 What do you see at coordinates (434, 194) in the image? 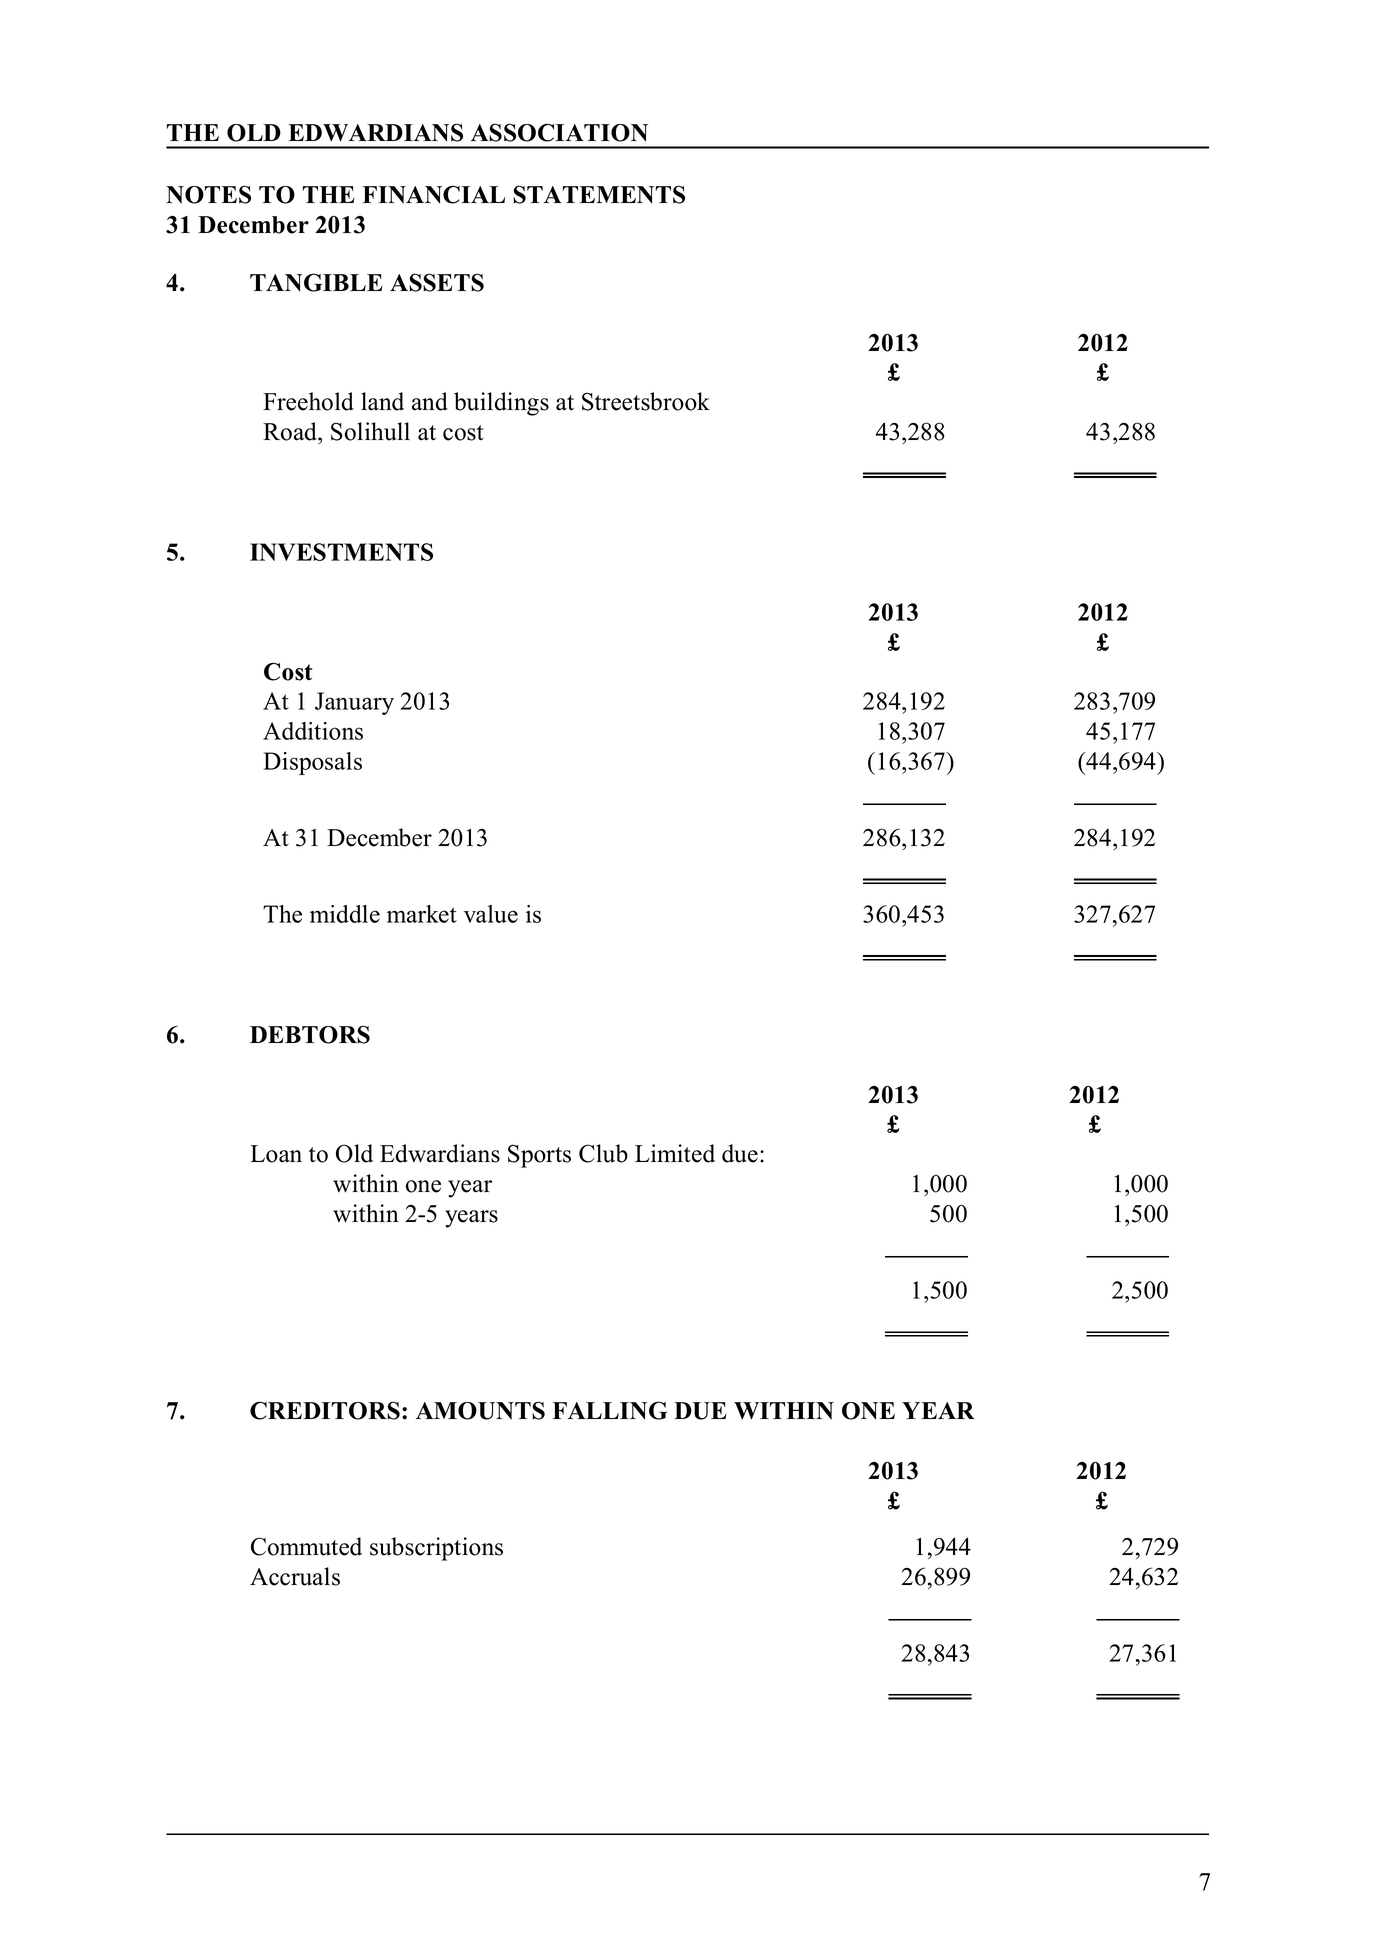
I see `FINANCIAL` at bounding box center [434, 194].
